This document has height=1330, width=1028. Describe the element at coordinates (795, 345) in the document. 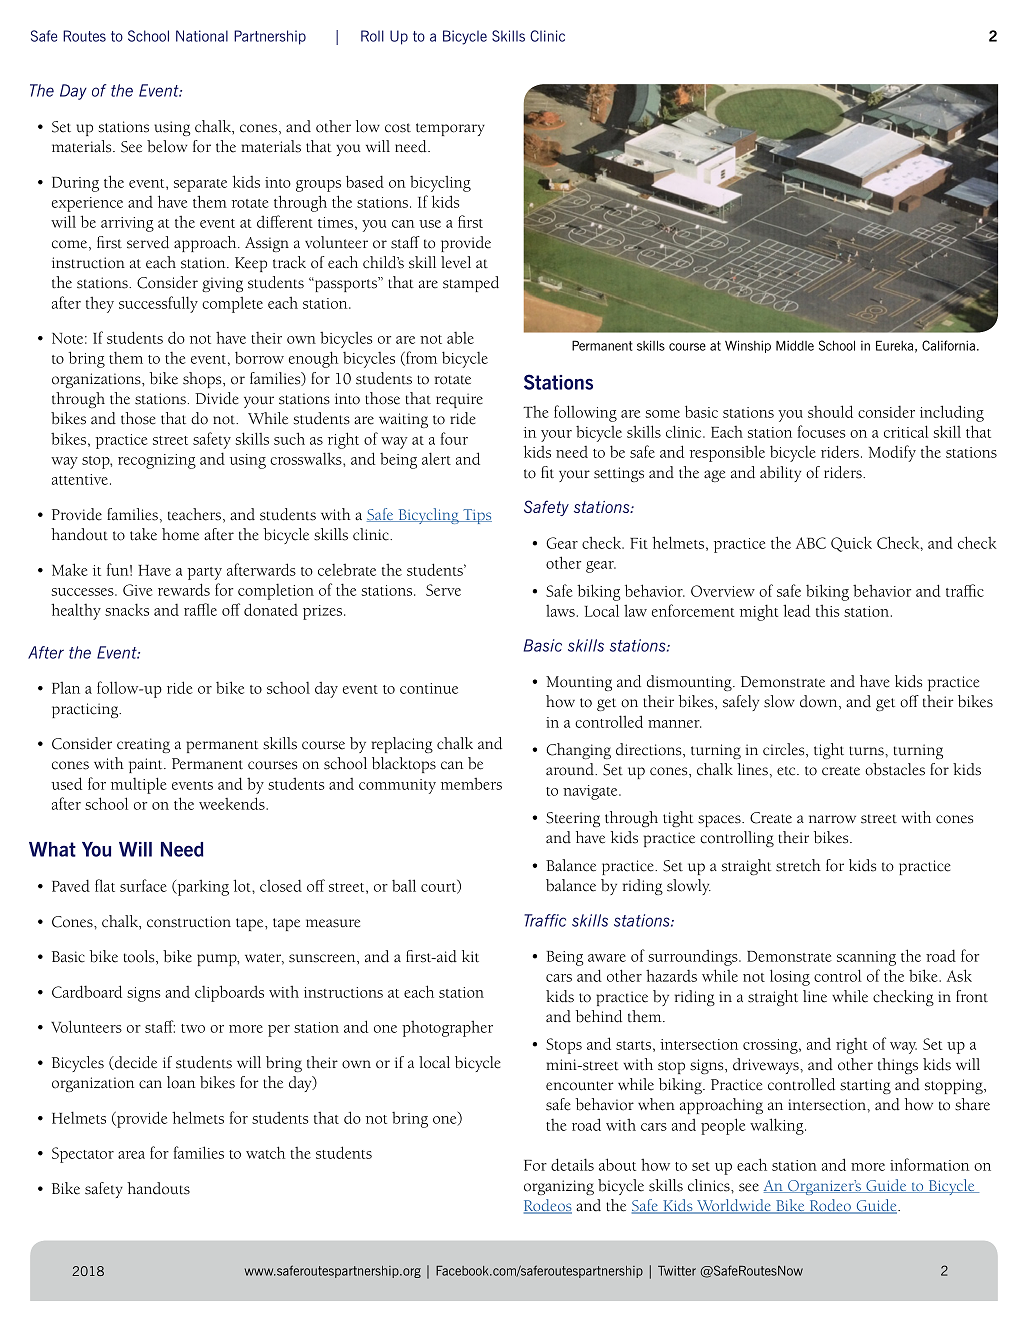

I see `Middle` at that location.
